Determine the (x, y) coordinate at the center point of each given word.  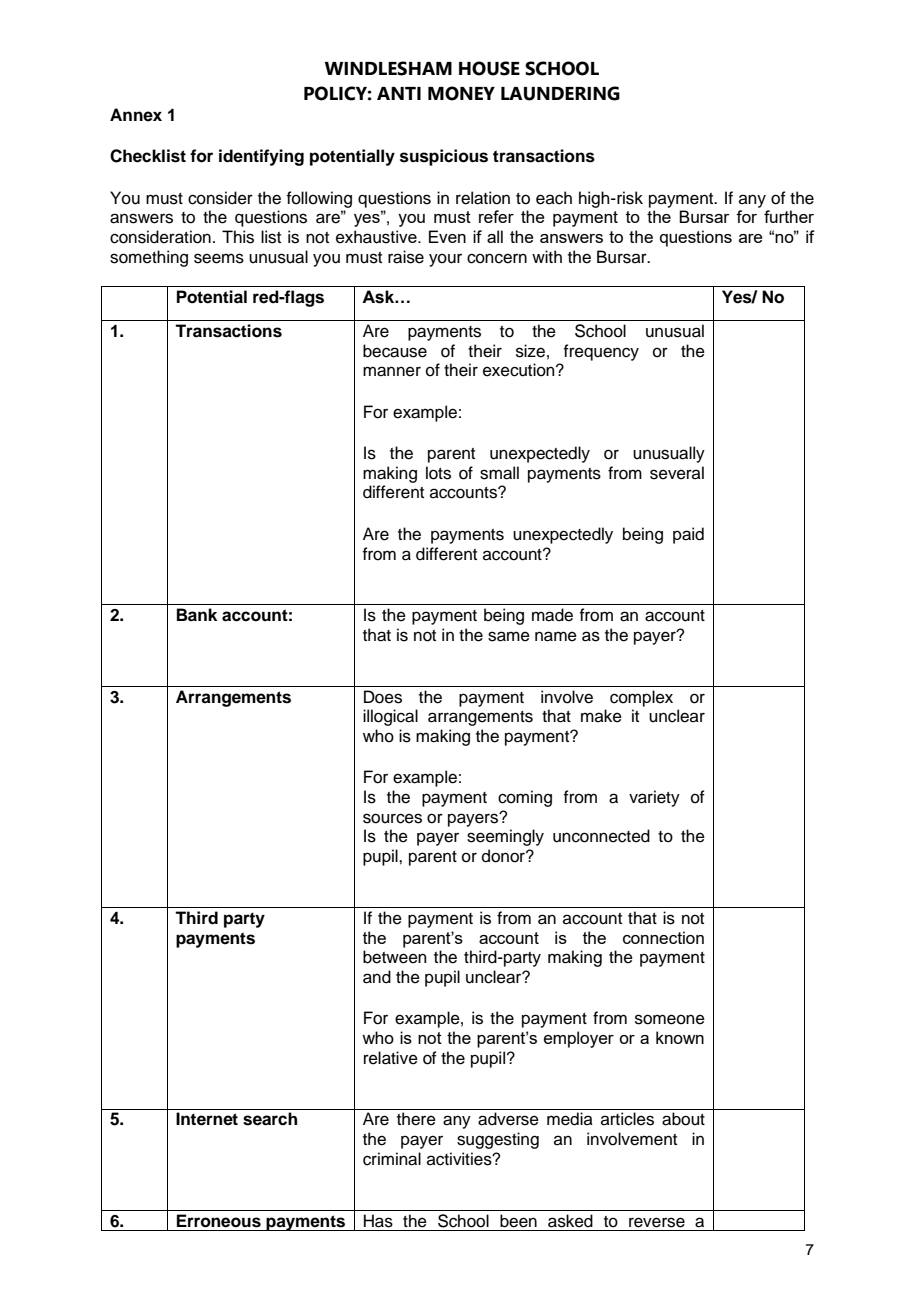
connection (663, 937)
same (509, 636)
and (377, 977)
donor (504, 856)
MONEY (461, 93)
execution (520, 370)
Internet (207, 1119)
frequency (601, 352)
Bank (197, 615)
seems (219, 258)
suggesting (498, 1140)
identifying (261, 157)
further (789, 216)
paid (688, 535)
